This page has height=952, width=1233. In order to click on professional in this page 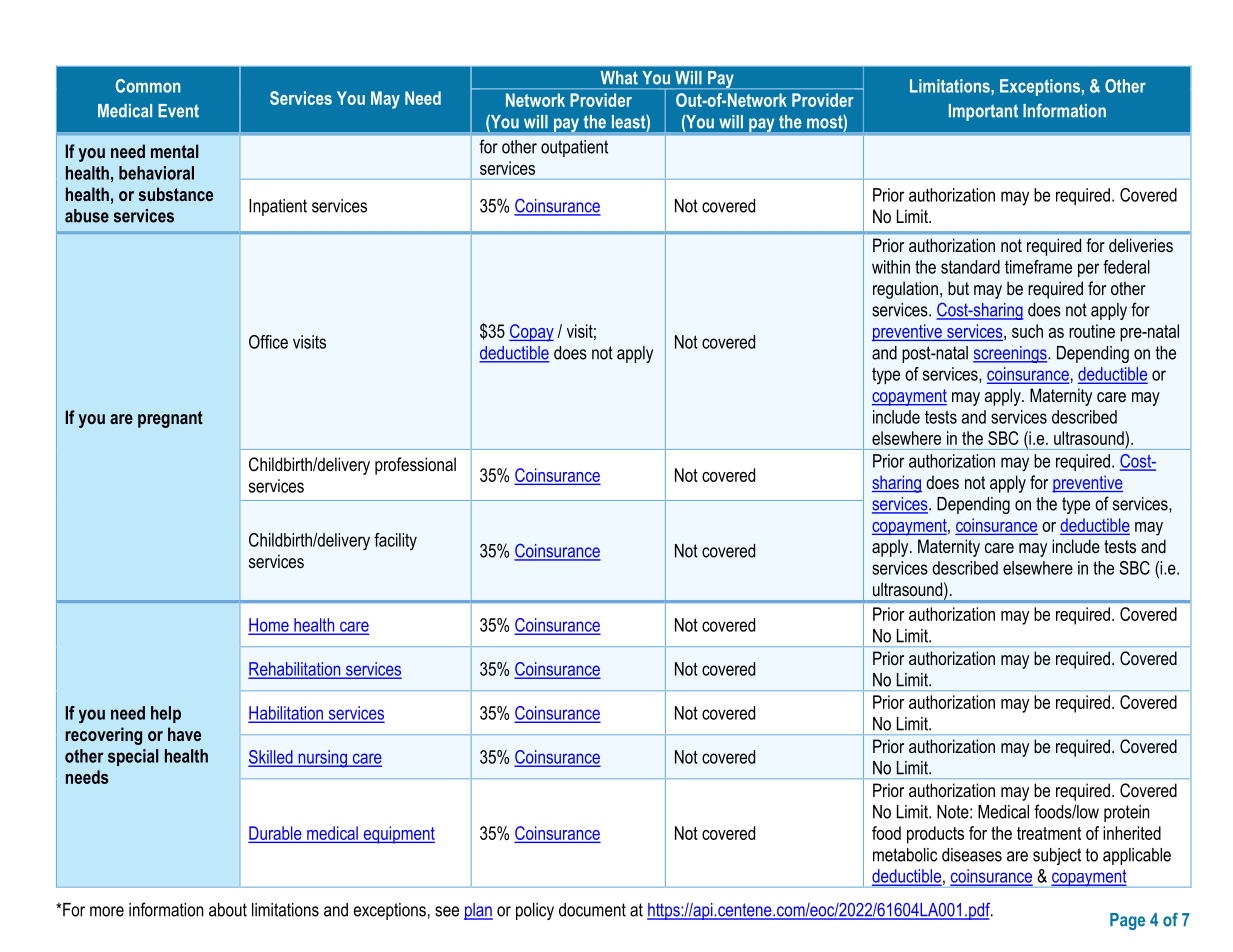, I will do `click(415, 466)`.
